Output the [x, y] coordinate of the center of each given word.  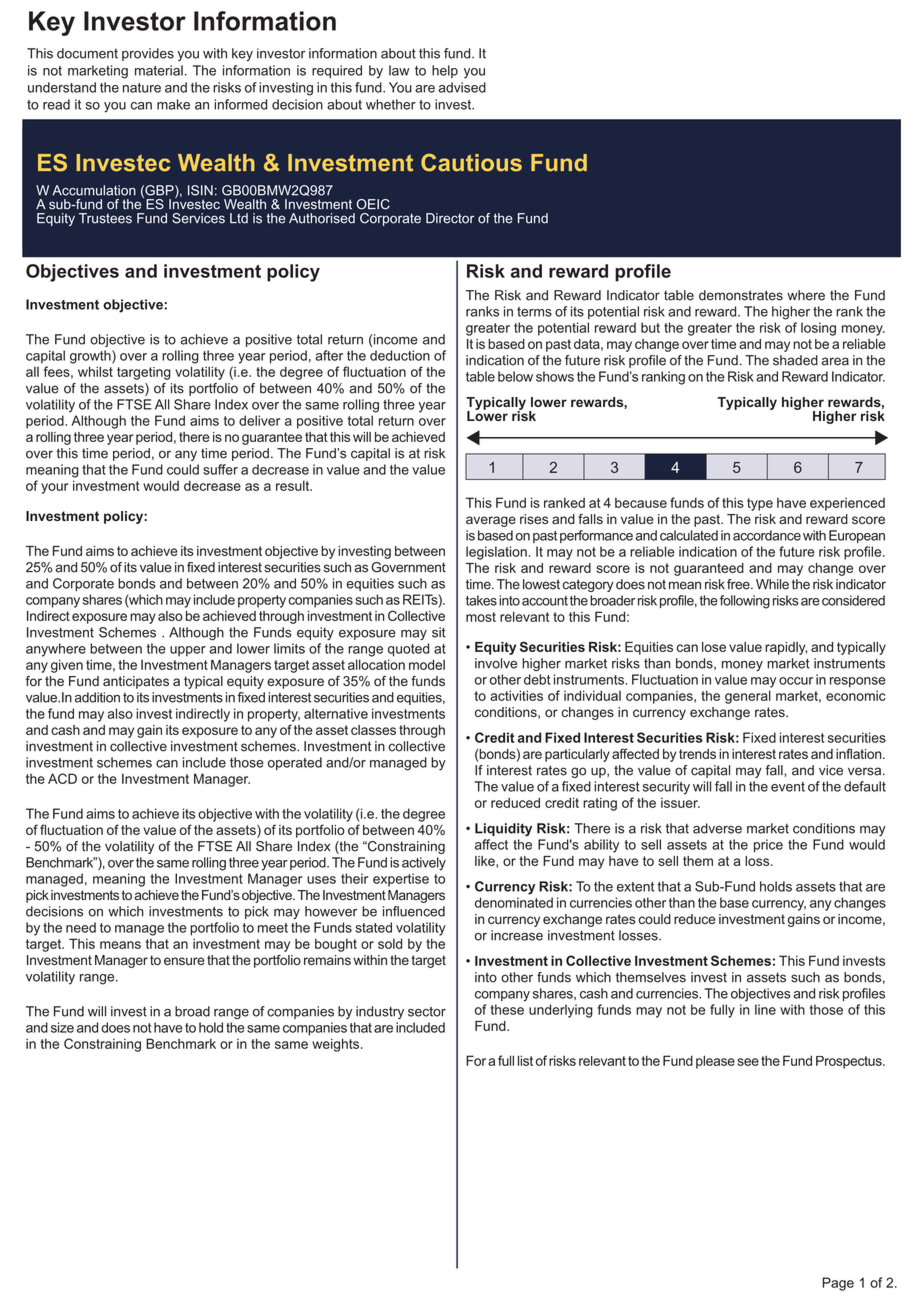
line [765, 1009]
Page [838, 1284]
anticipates [136, 682]
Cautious [471, 162]
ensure [184, 961]
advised [462, 87]
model [427, 664]
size [62, 1027]
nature [142, 88]
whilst [95, 371]
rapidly [786, 648]
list [525, 1060]
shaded [795, 360]
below [515, 376]
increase [517, 935]
